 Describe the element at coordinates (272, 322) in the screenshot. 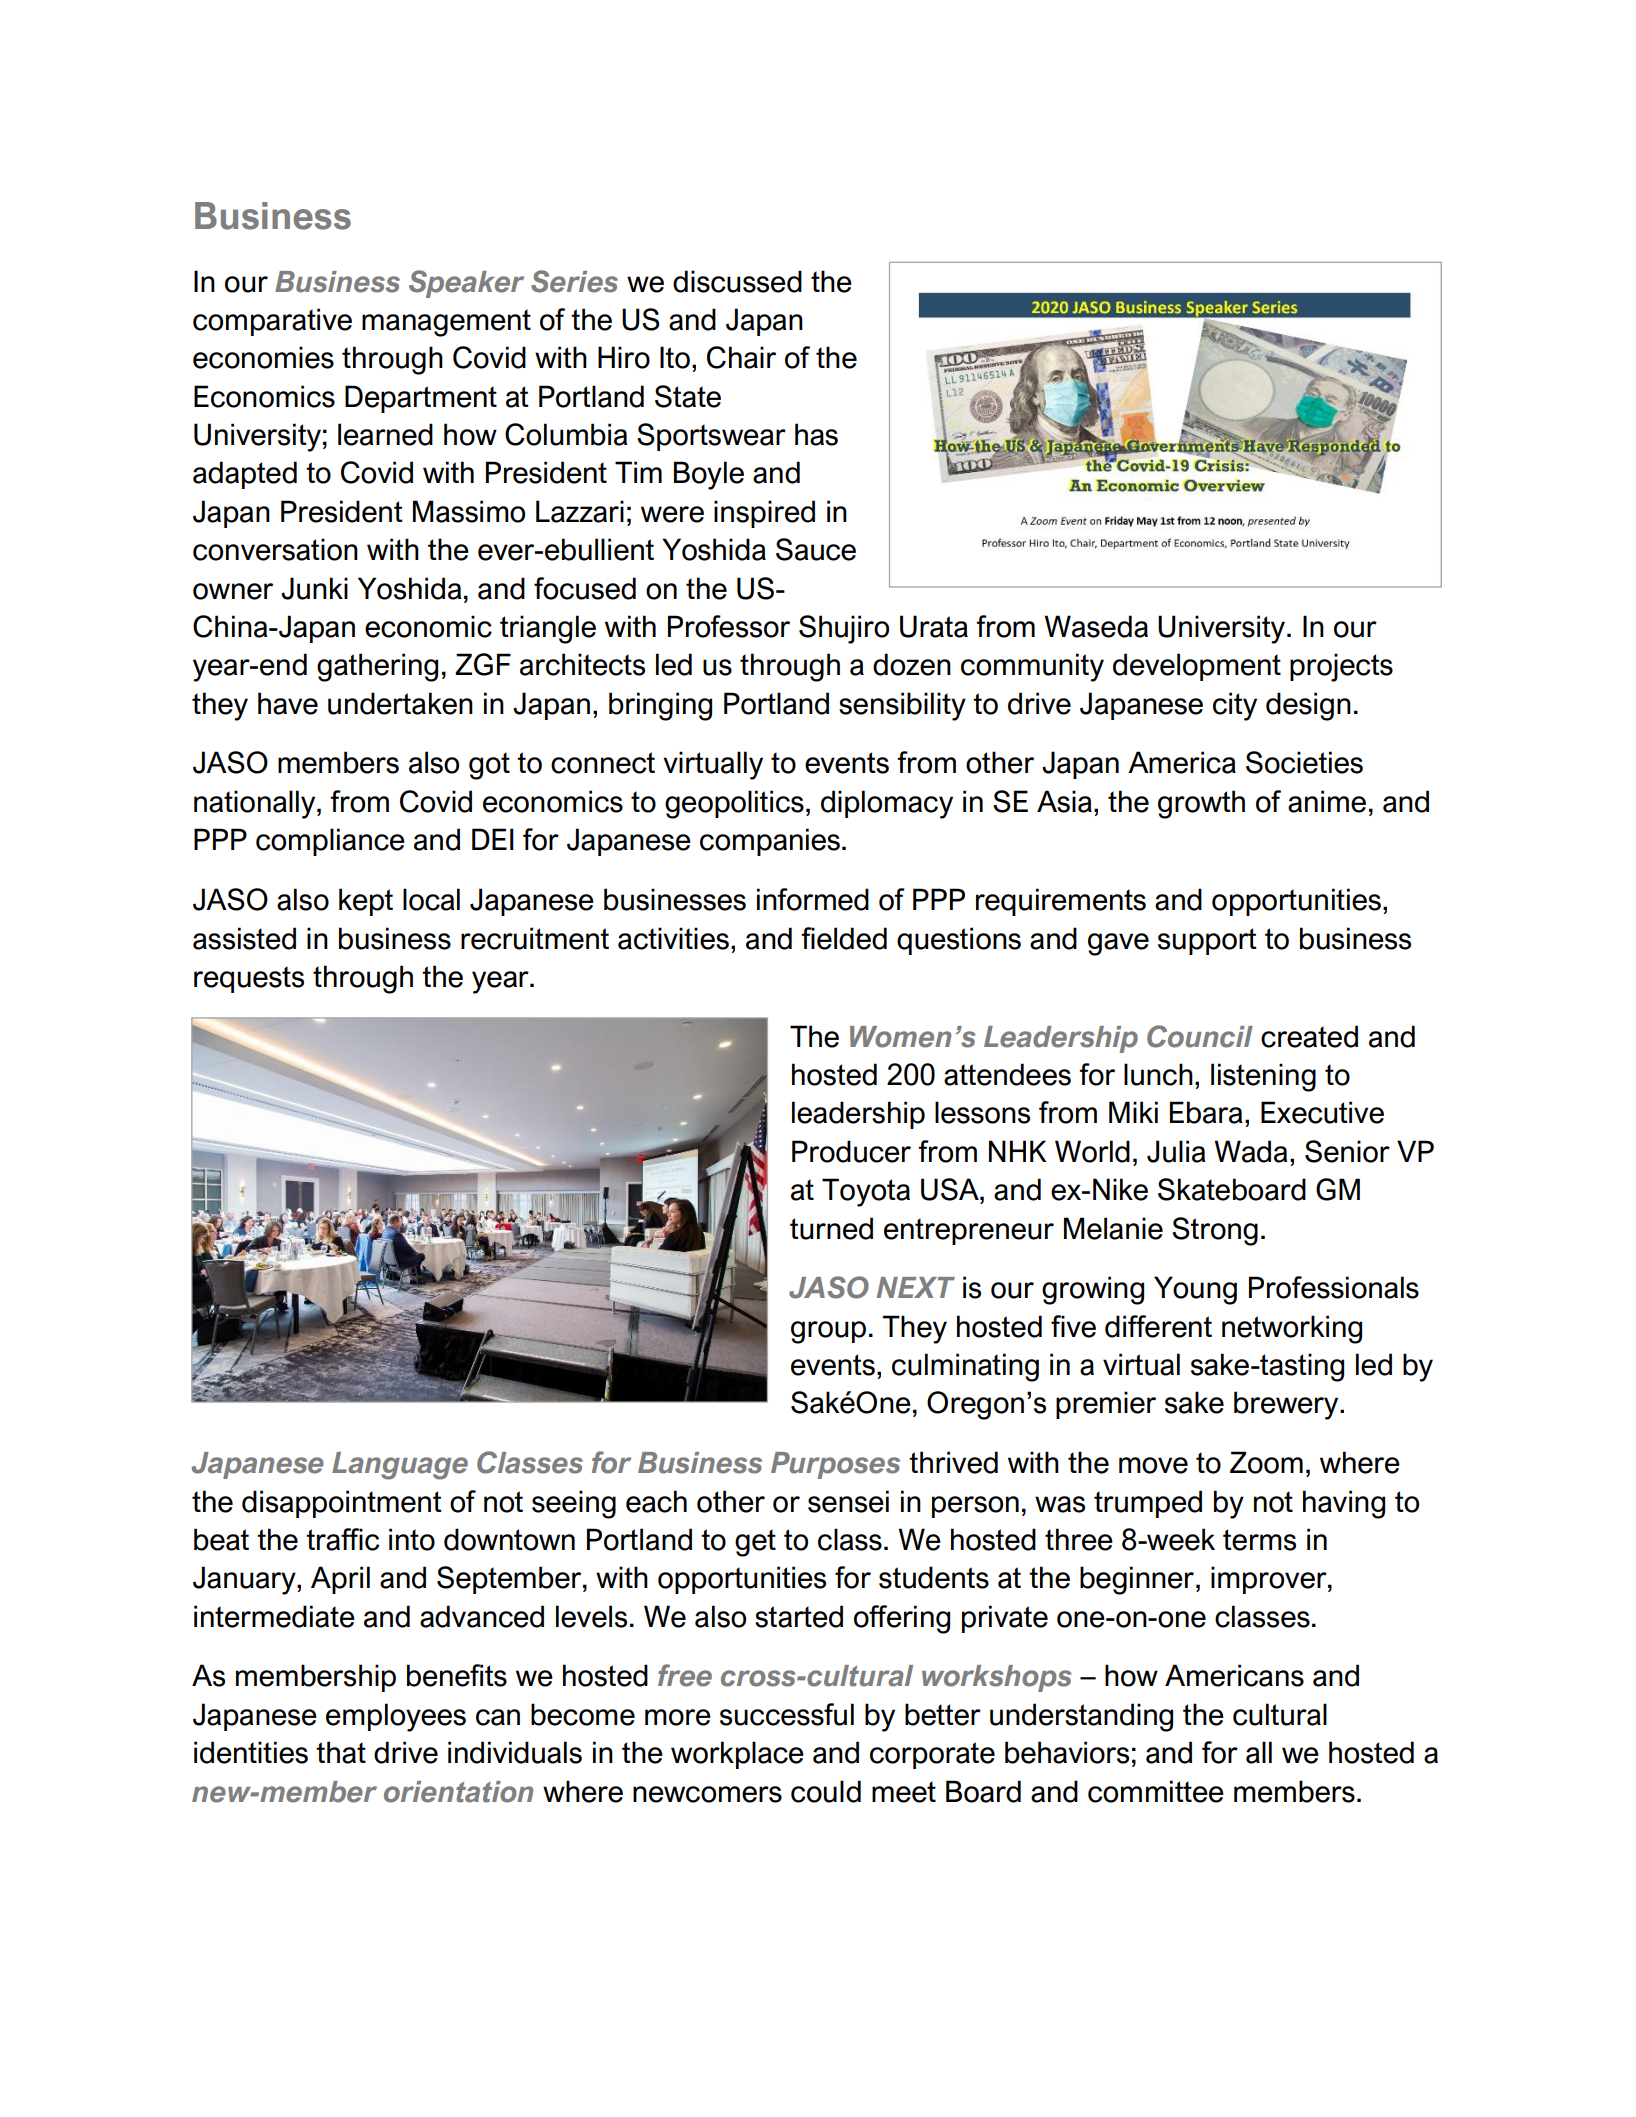

I see `comparative` at that location.
